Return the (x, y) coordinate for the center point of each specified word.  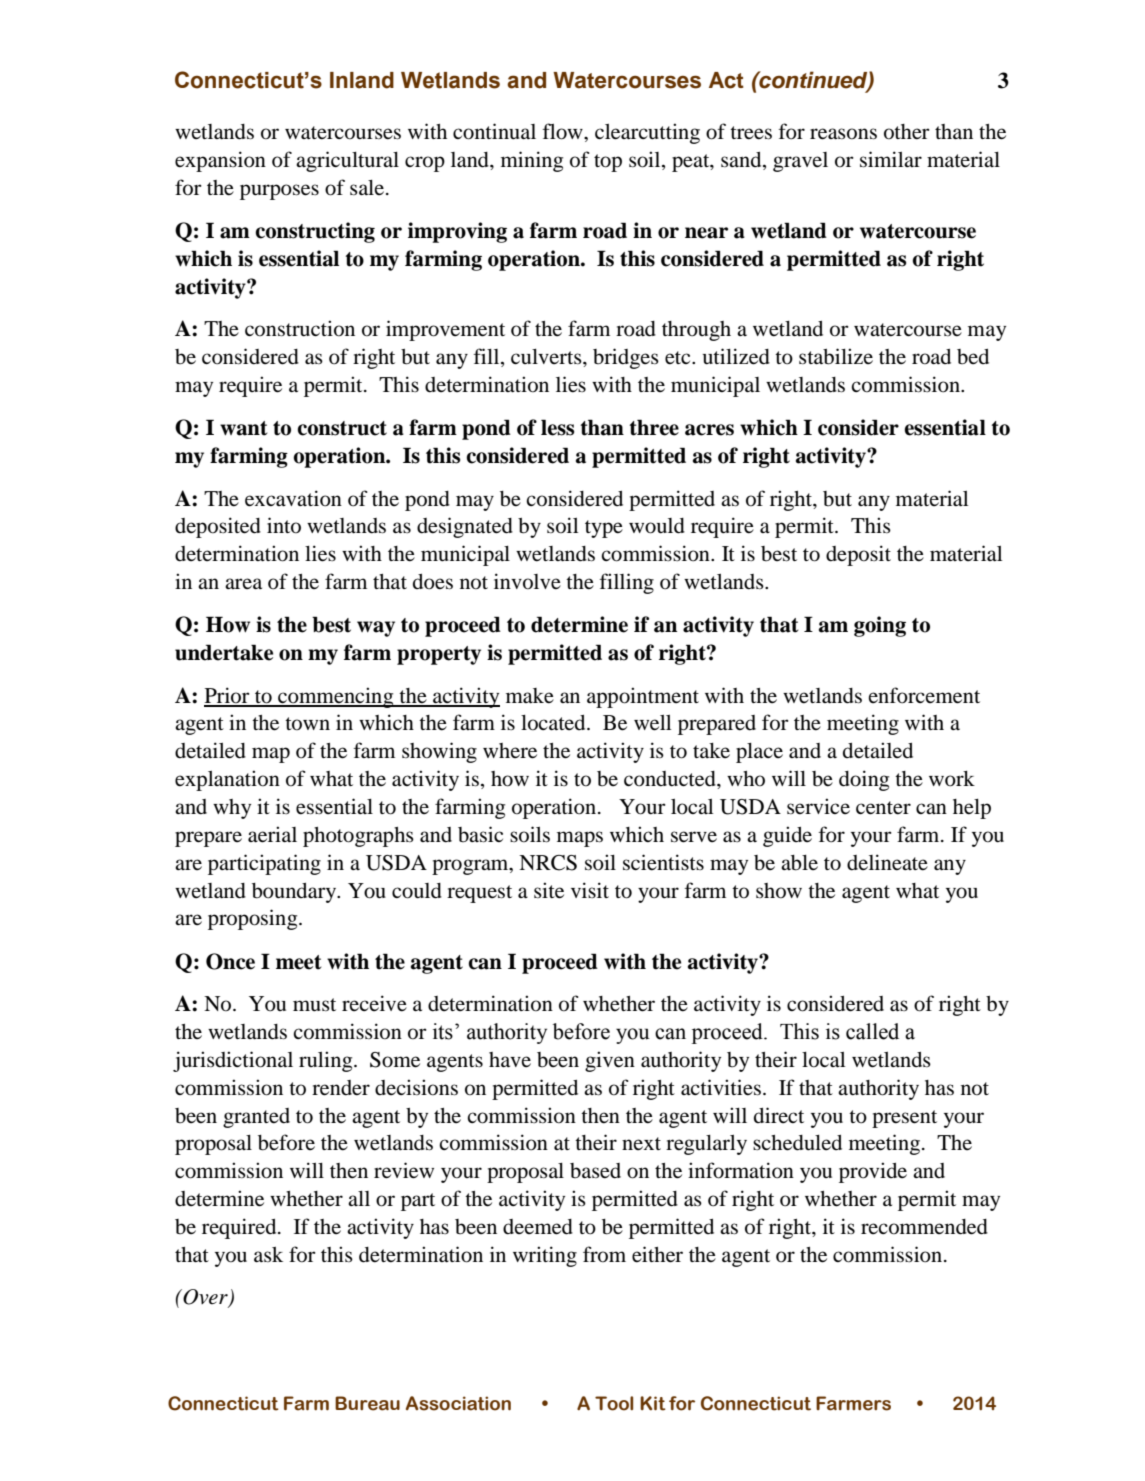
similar (891, 159)
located (554, 723)
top (608, 163)
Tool (614, 1403)
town (307, 724)
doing (864, 780)
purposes (279, 192)
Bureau (367, 1403)
